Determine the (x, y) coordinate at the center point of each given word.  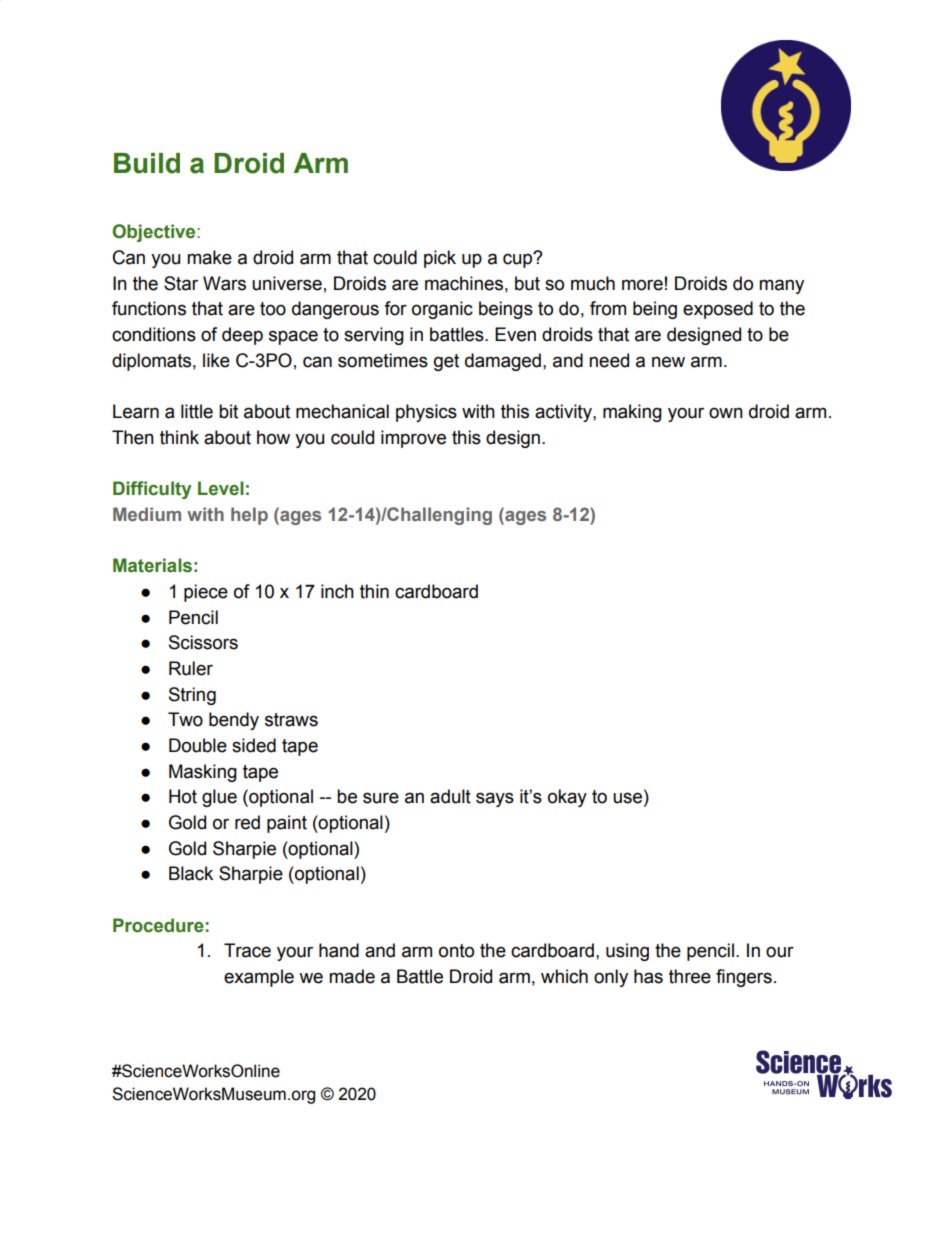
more (642, 285)
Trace (247, 950)
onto (456, 951)
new (668, 362)
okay (567, 798)
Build (147, 163)
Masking (203, 773)
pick (440, 259)
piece (206, 593)
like (216, 360)
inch (337, 591)
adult (450, 796)
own (726, 413)
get (446, 362)
